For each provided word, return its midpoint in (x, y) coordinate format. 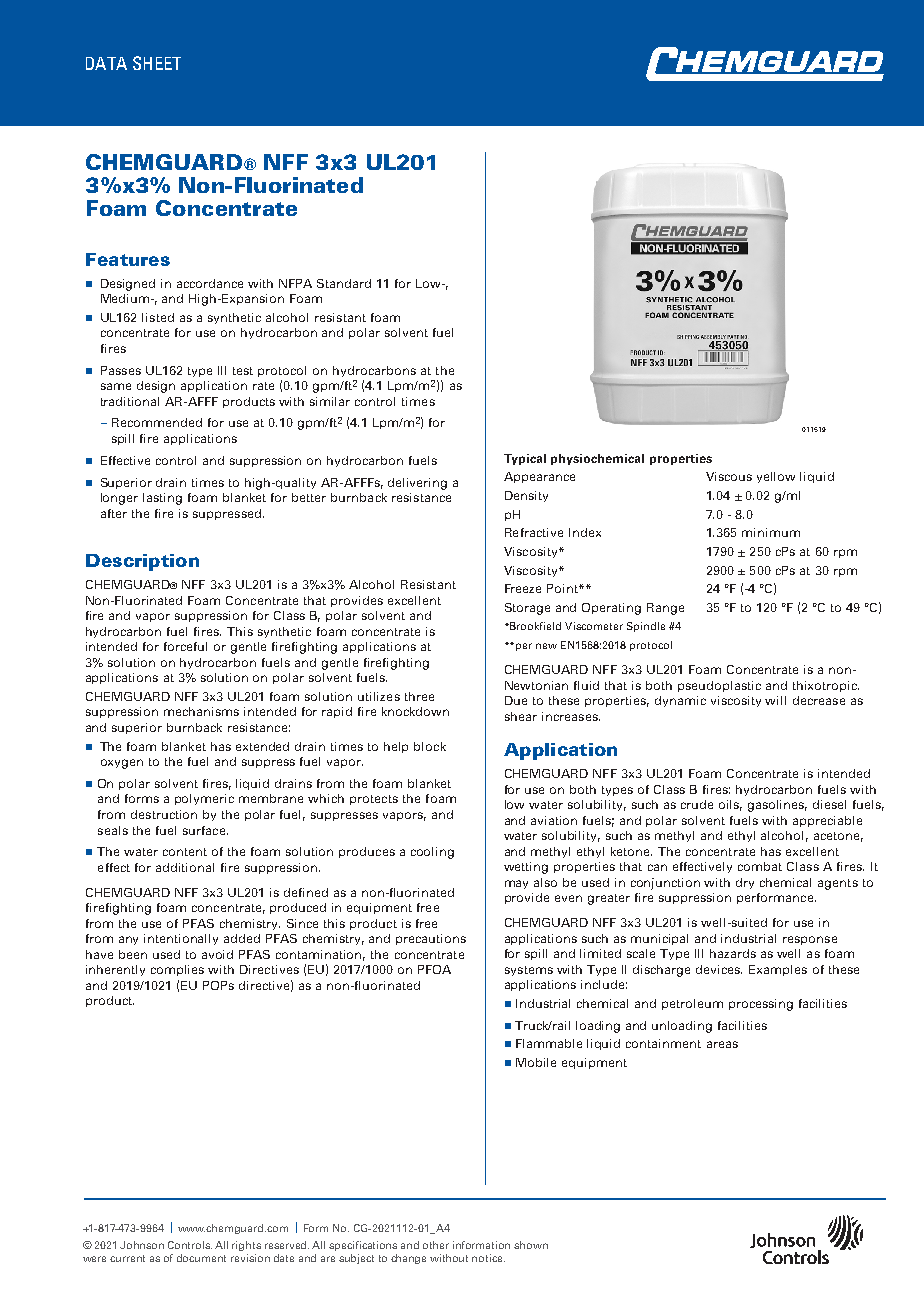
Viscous (729, 476)
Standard (344, 283)
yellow (776, 477)
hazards (733, 953)
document (201, 1258)
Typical (525, 459)
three (419, 696)
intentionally (181, 939)
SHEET (157, 63)
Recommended (157, 422)
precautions (431, 939)
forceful (185, 646)
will (775, 700)
